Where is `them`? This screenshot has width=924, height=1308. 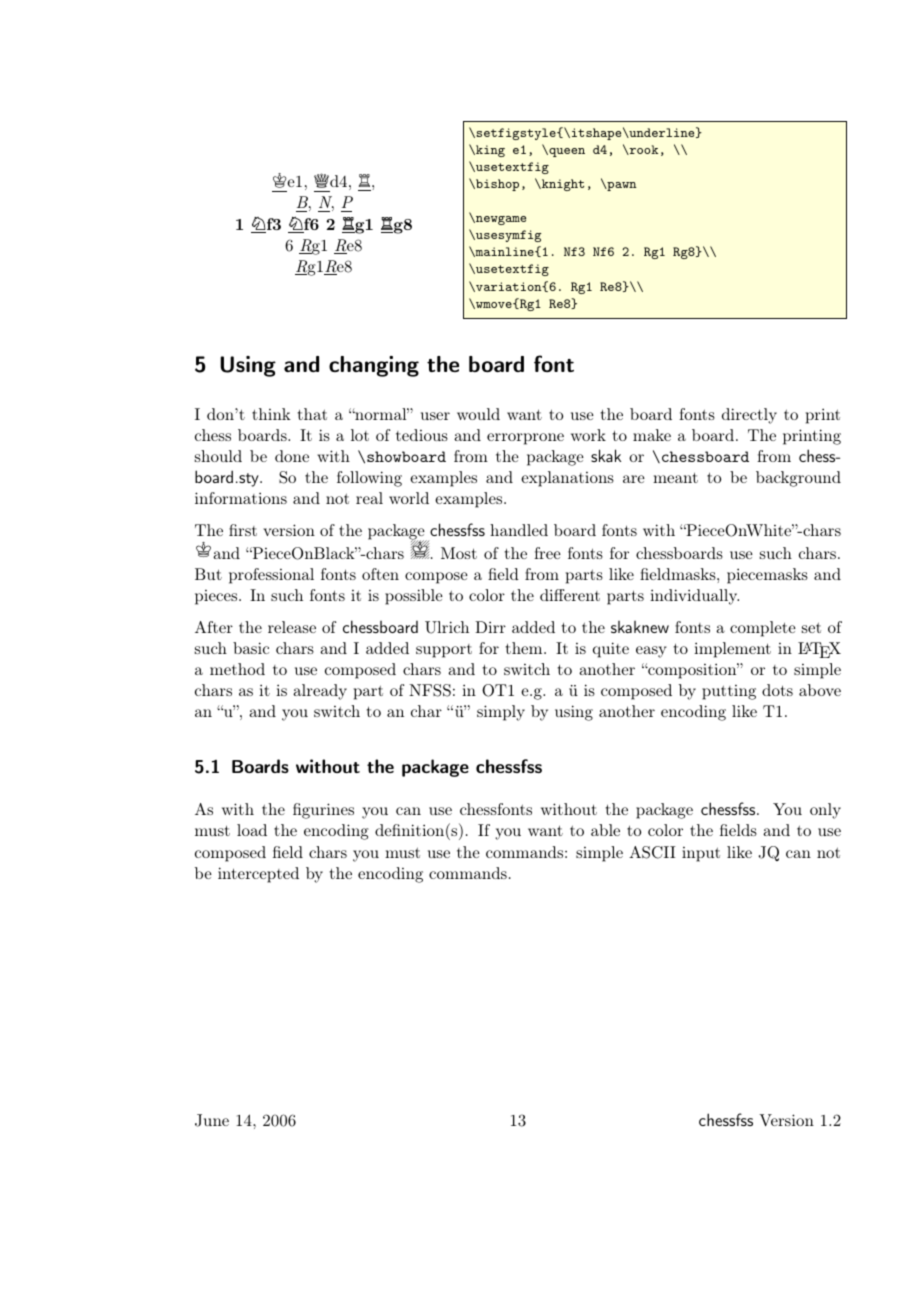 them is located at coordinates (525, 648).
